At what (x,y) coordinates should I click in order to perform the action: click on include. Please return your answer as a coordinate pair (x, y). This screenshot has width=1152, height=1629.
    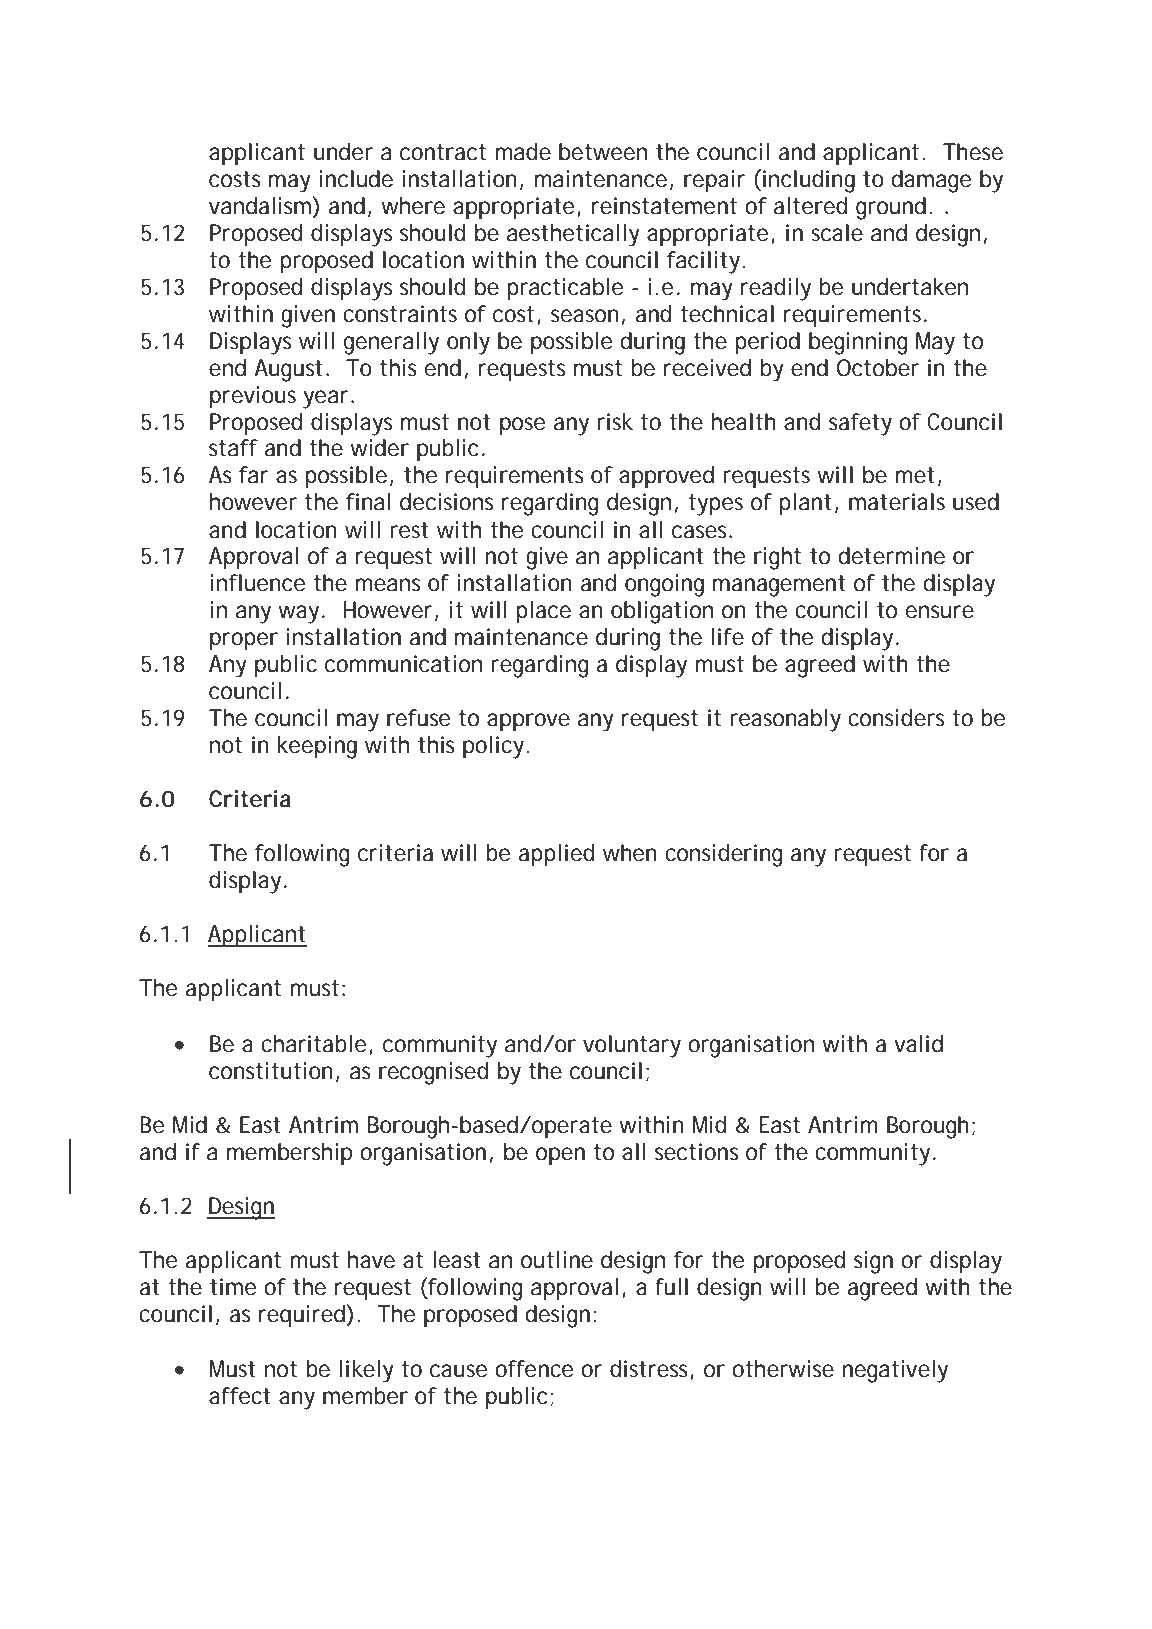
    Looking at the image, I should click on (356, 179).
